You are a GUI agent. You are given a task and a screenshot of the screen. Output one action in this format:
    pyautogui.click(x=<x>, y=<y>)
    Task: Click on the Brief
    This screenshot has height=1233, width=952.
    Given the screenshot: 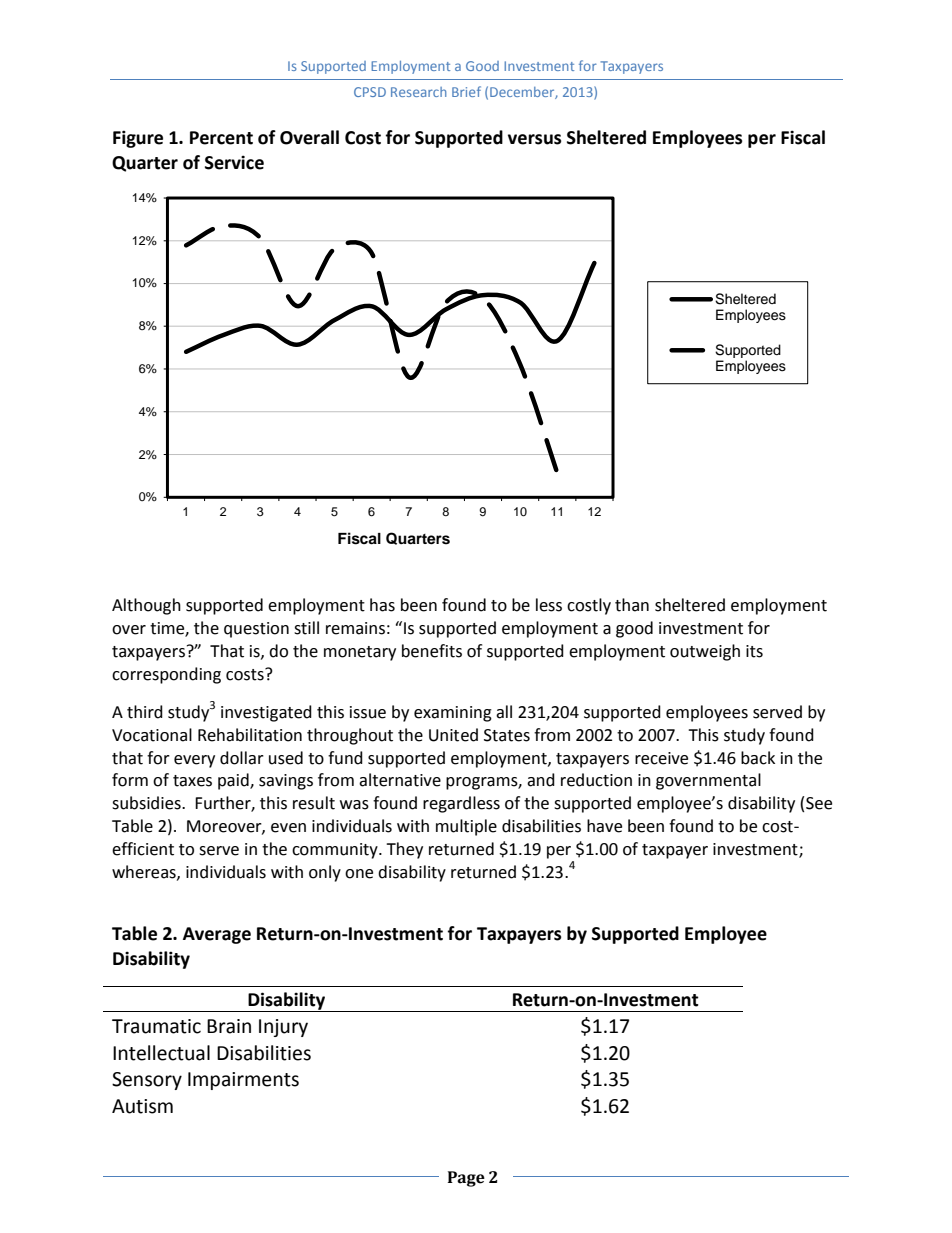 What is the action you would take?
    pyautogui.click(x=466, y=91)
